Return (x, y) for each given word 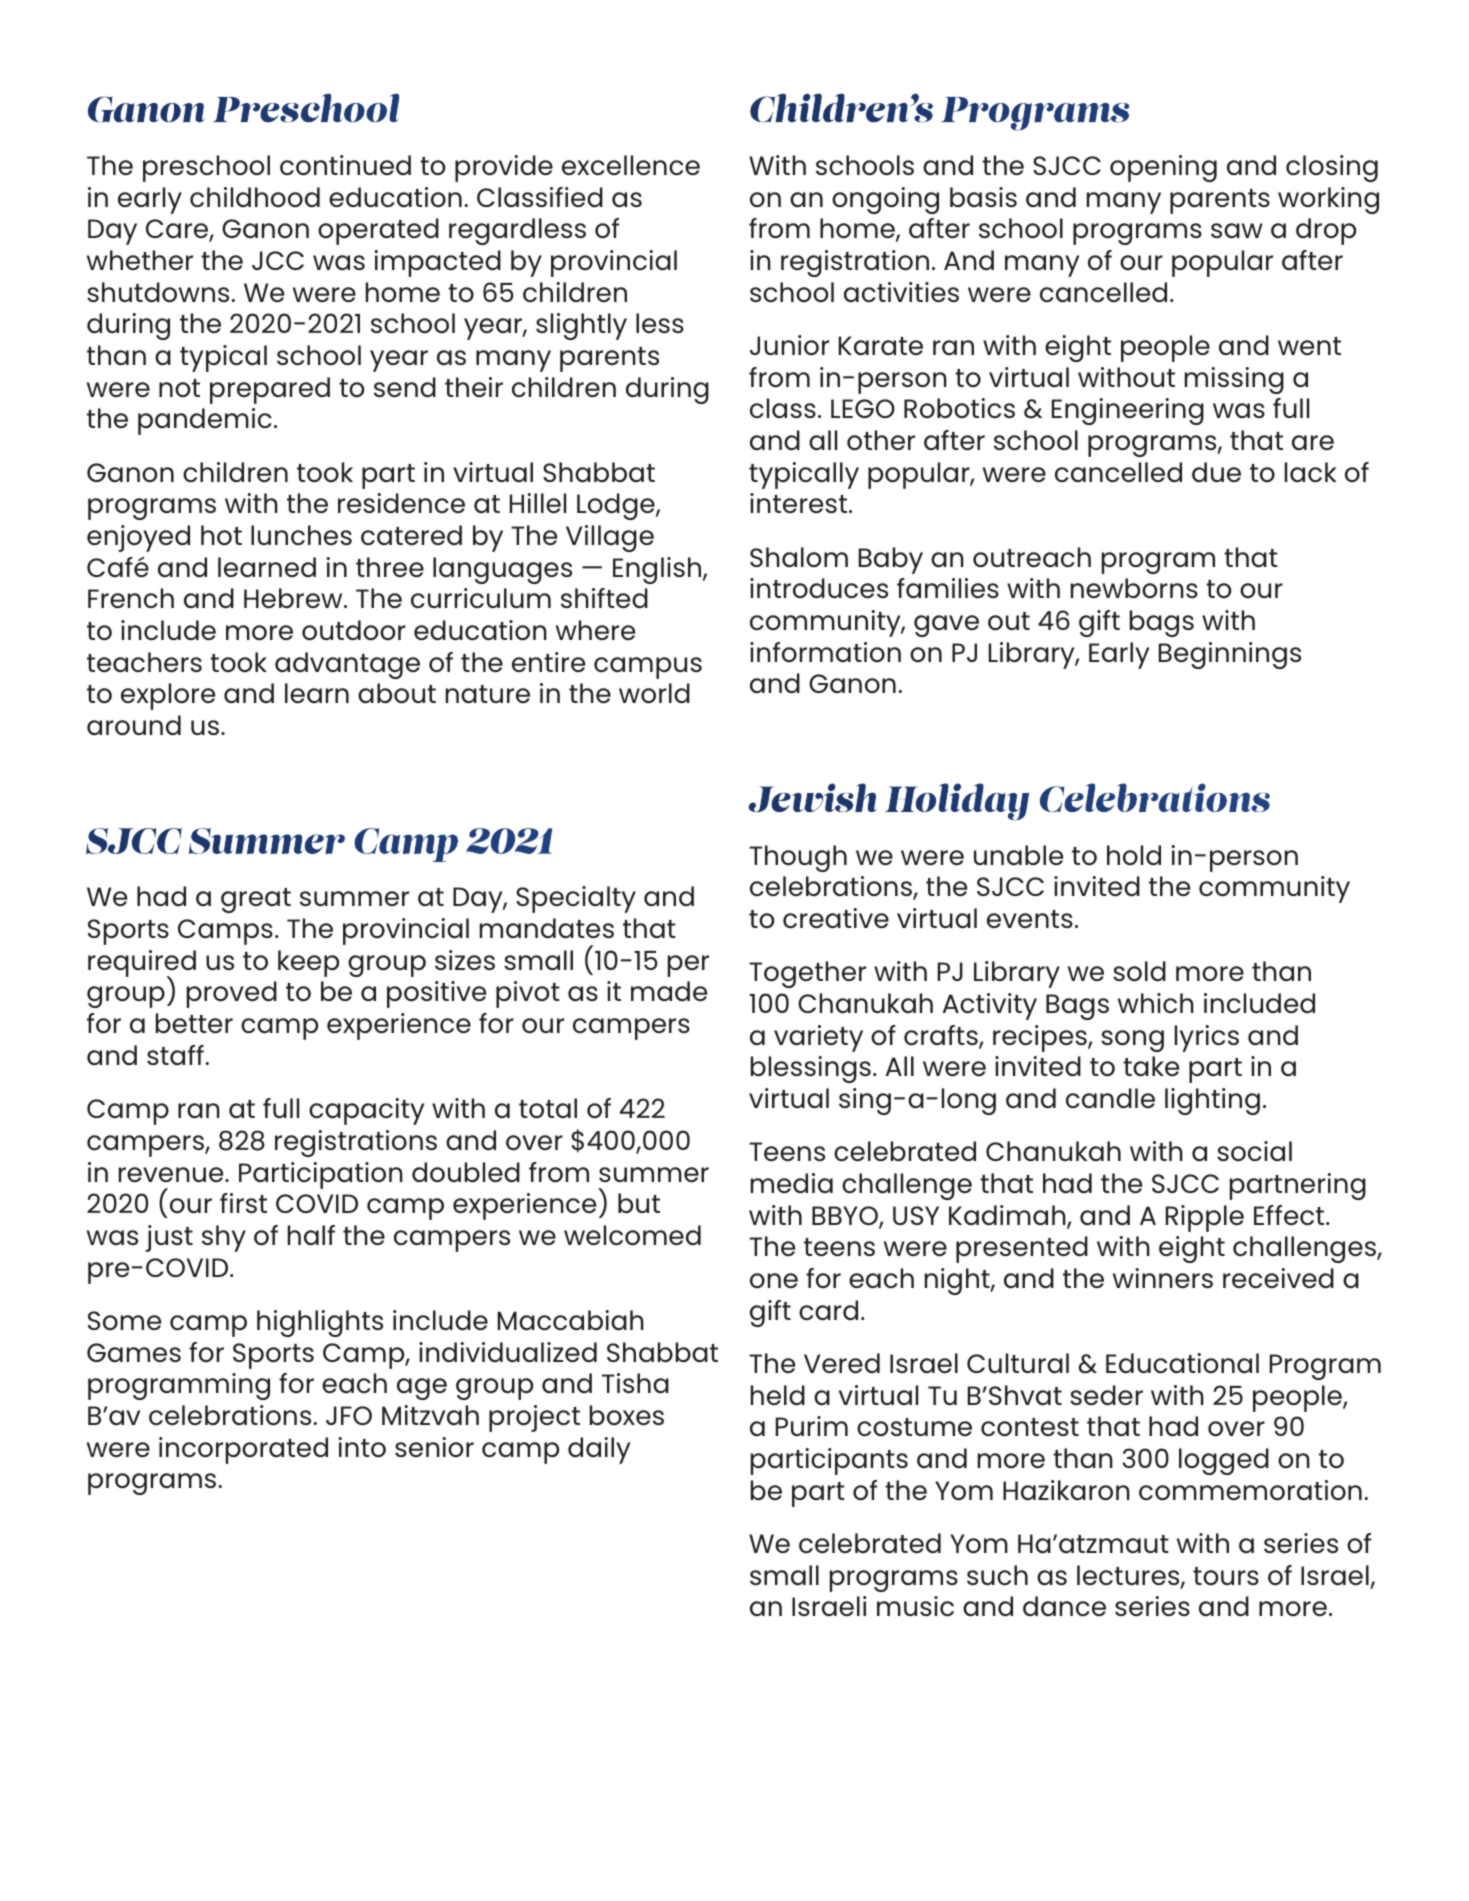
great (256, 900)
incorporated (243, 1450)
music (915, 1606)
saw (1237, 230)
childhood (255, 197)
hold (1134, 855)
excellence (631, 165)
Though (798, 858)
